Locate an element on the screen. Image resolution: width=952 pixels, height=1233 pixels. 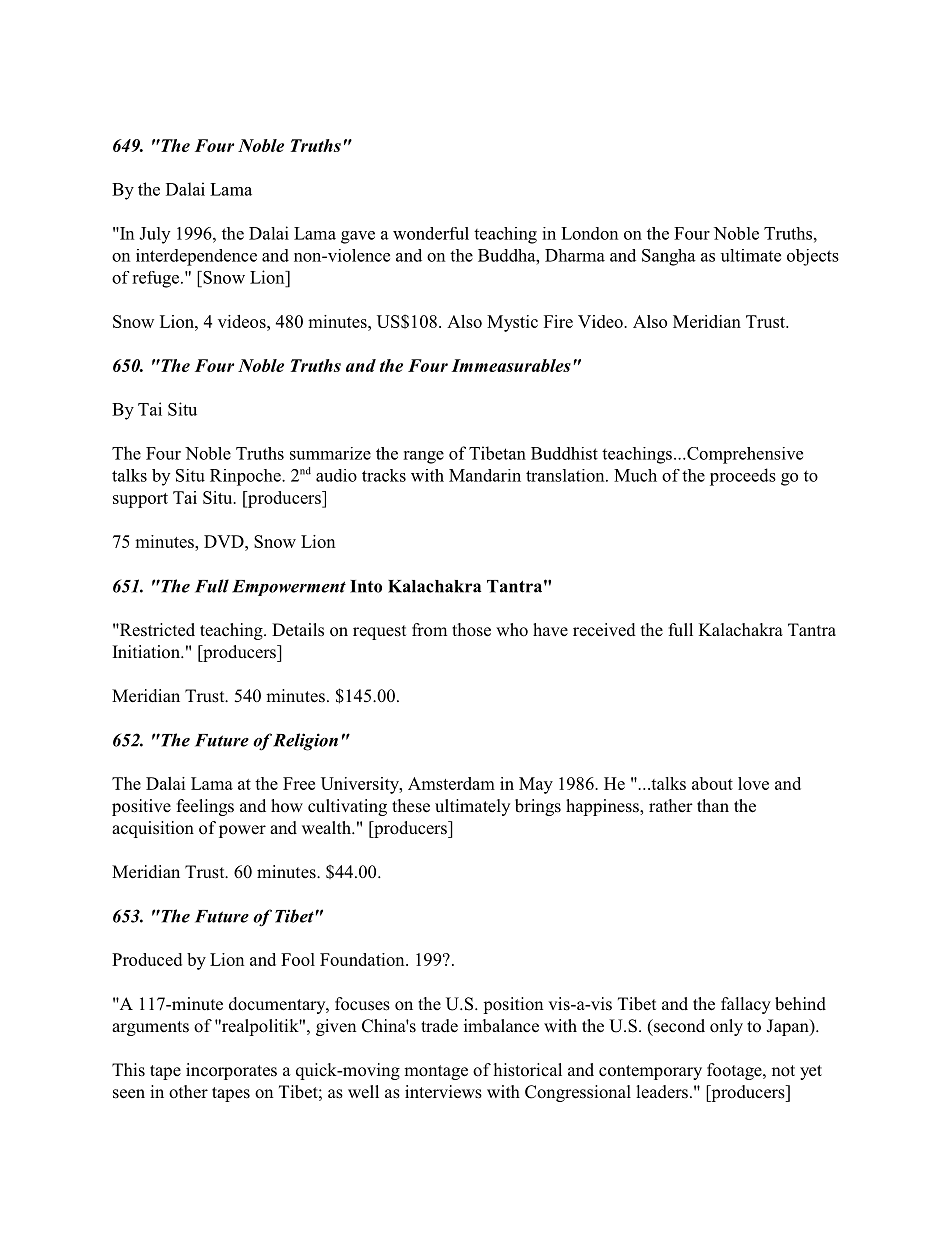
footage is located at coordinates (735, 1071).
